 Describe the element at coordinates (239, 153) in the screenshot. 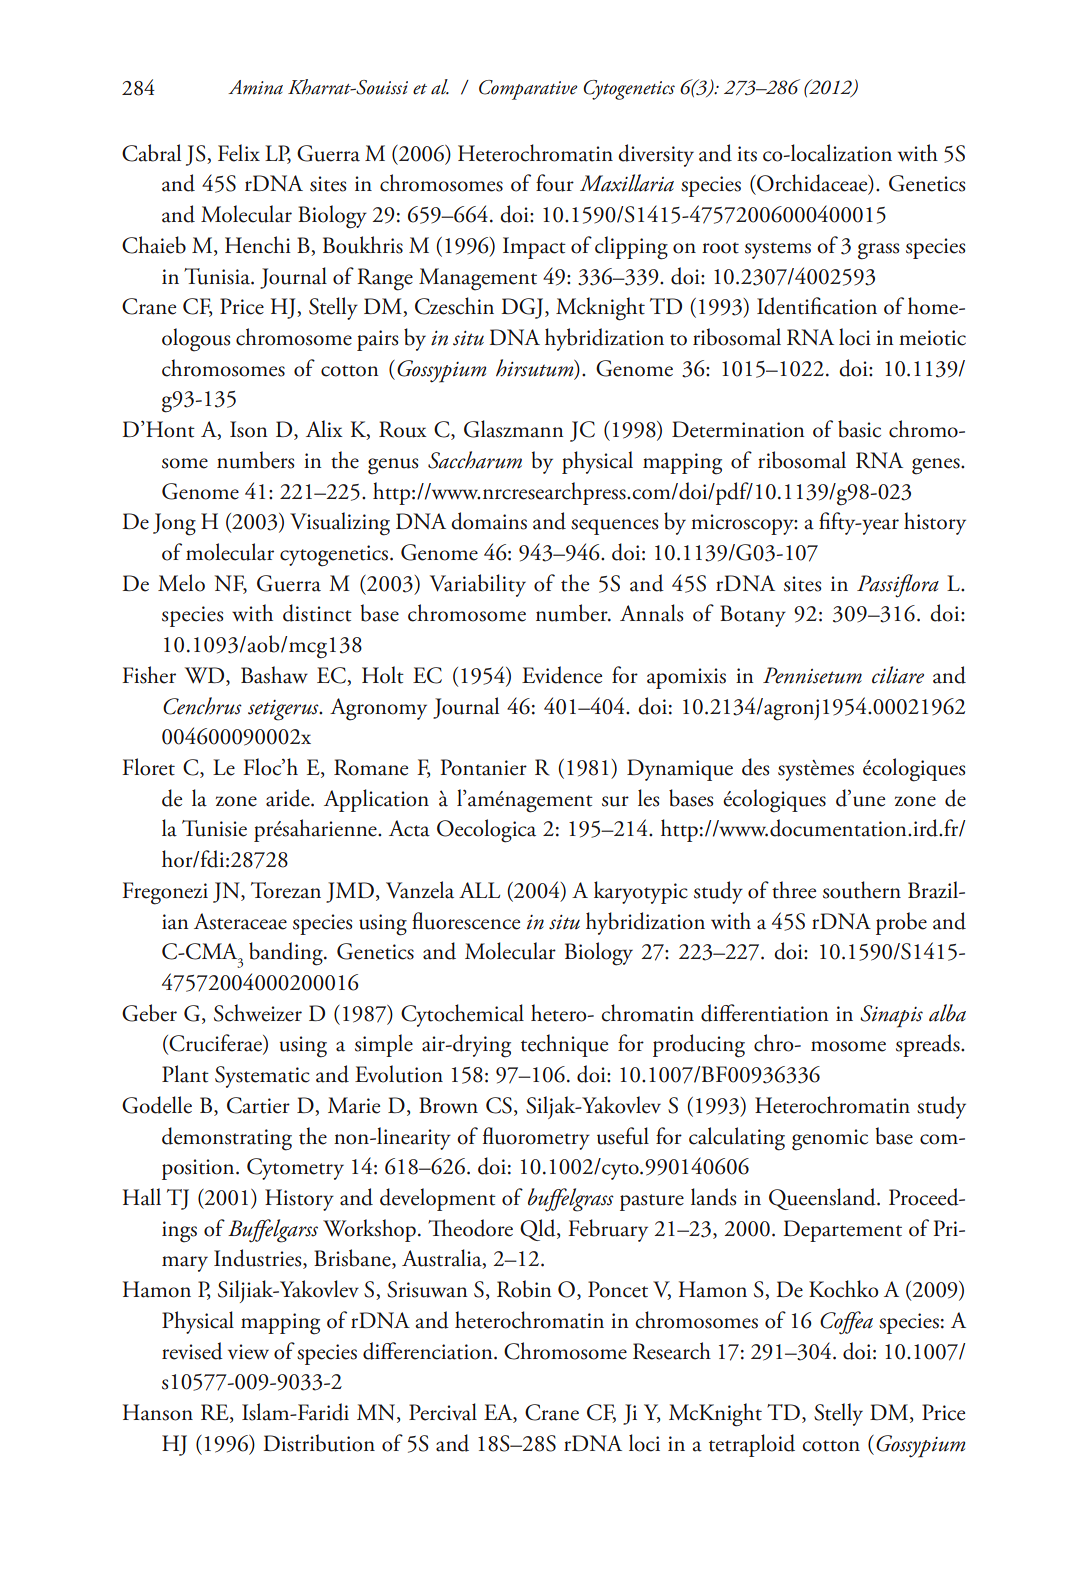

I see `Felix` at that location.
